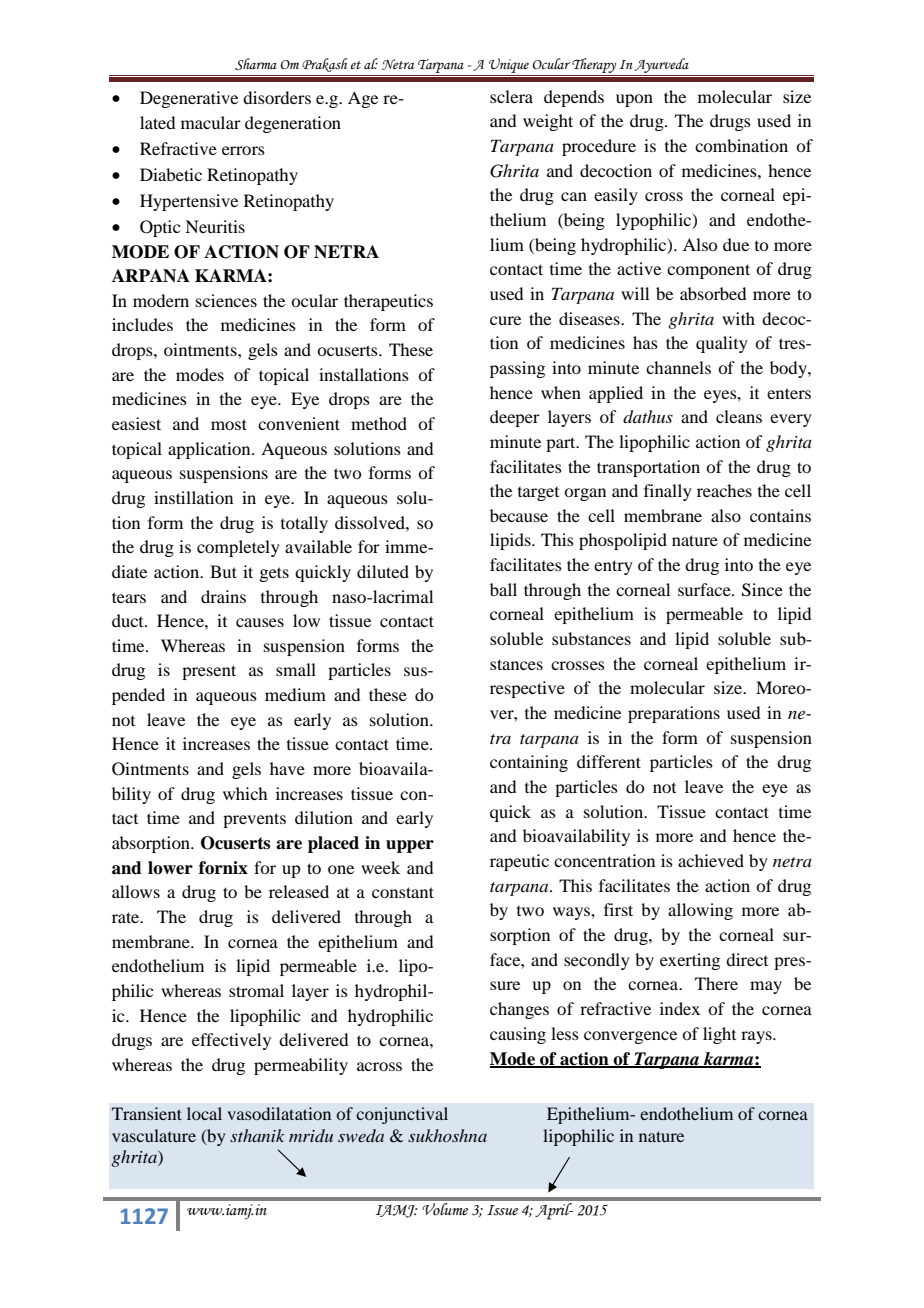 This image has height=1308, width=924. I want to click on which, so click(245, 793).
